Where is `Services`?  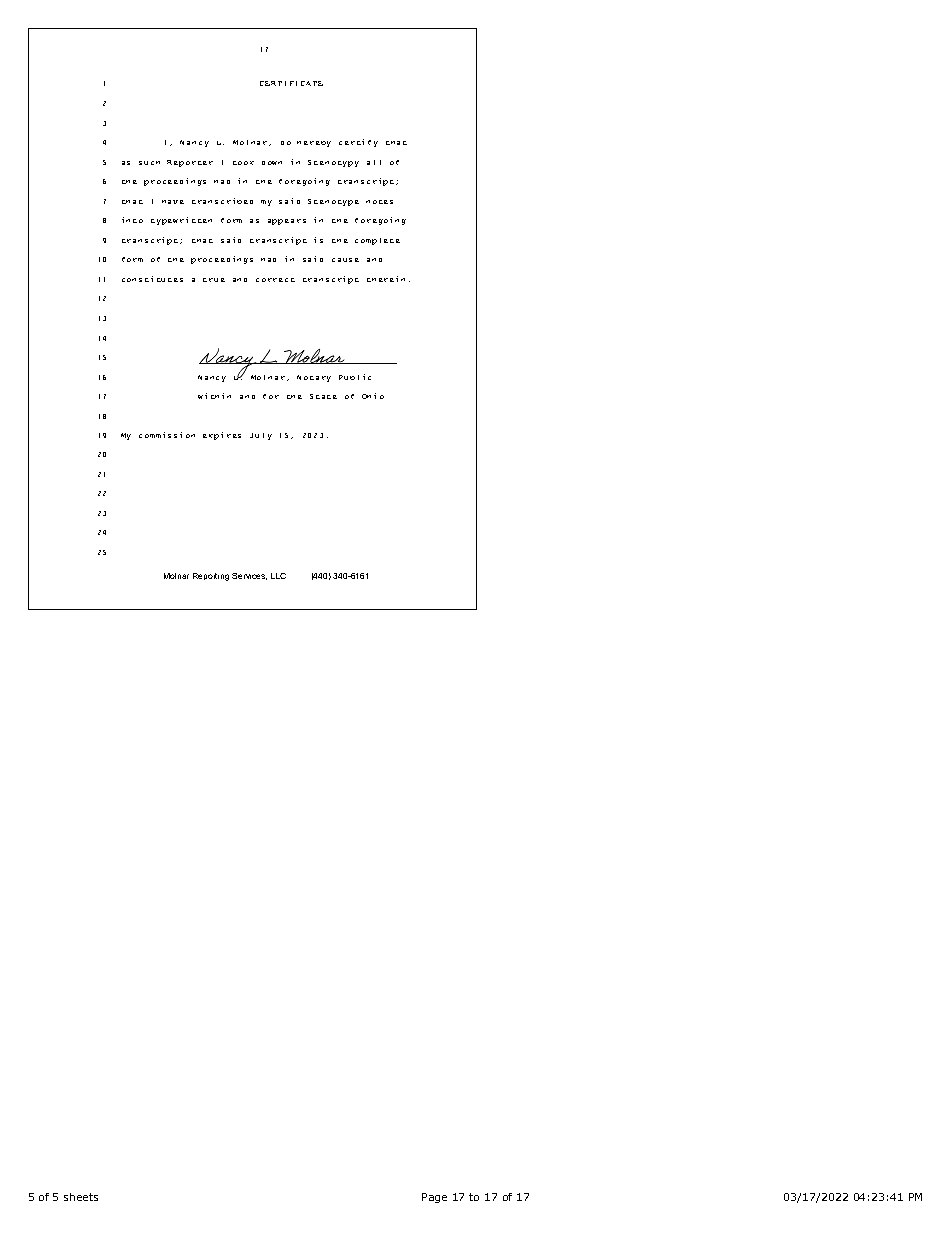 Services is located at coordinates (249, 576).
